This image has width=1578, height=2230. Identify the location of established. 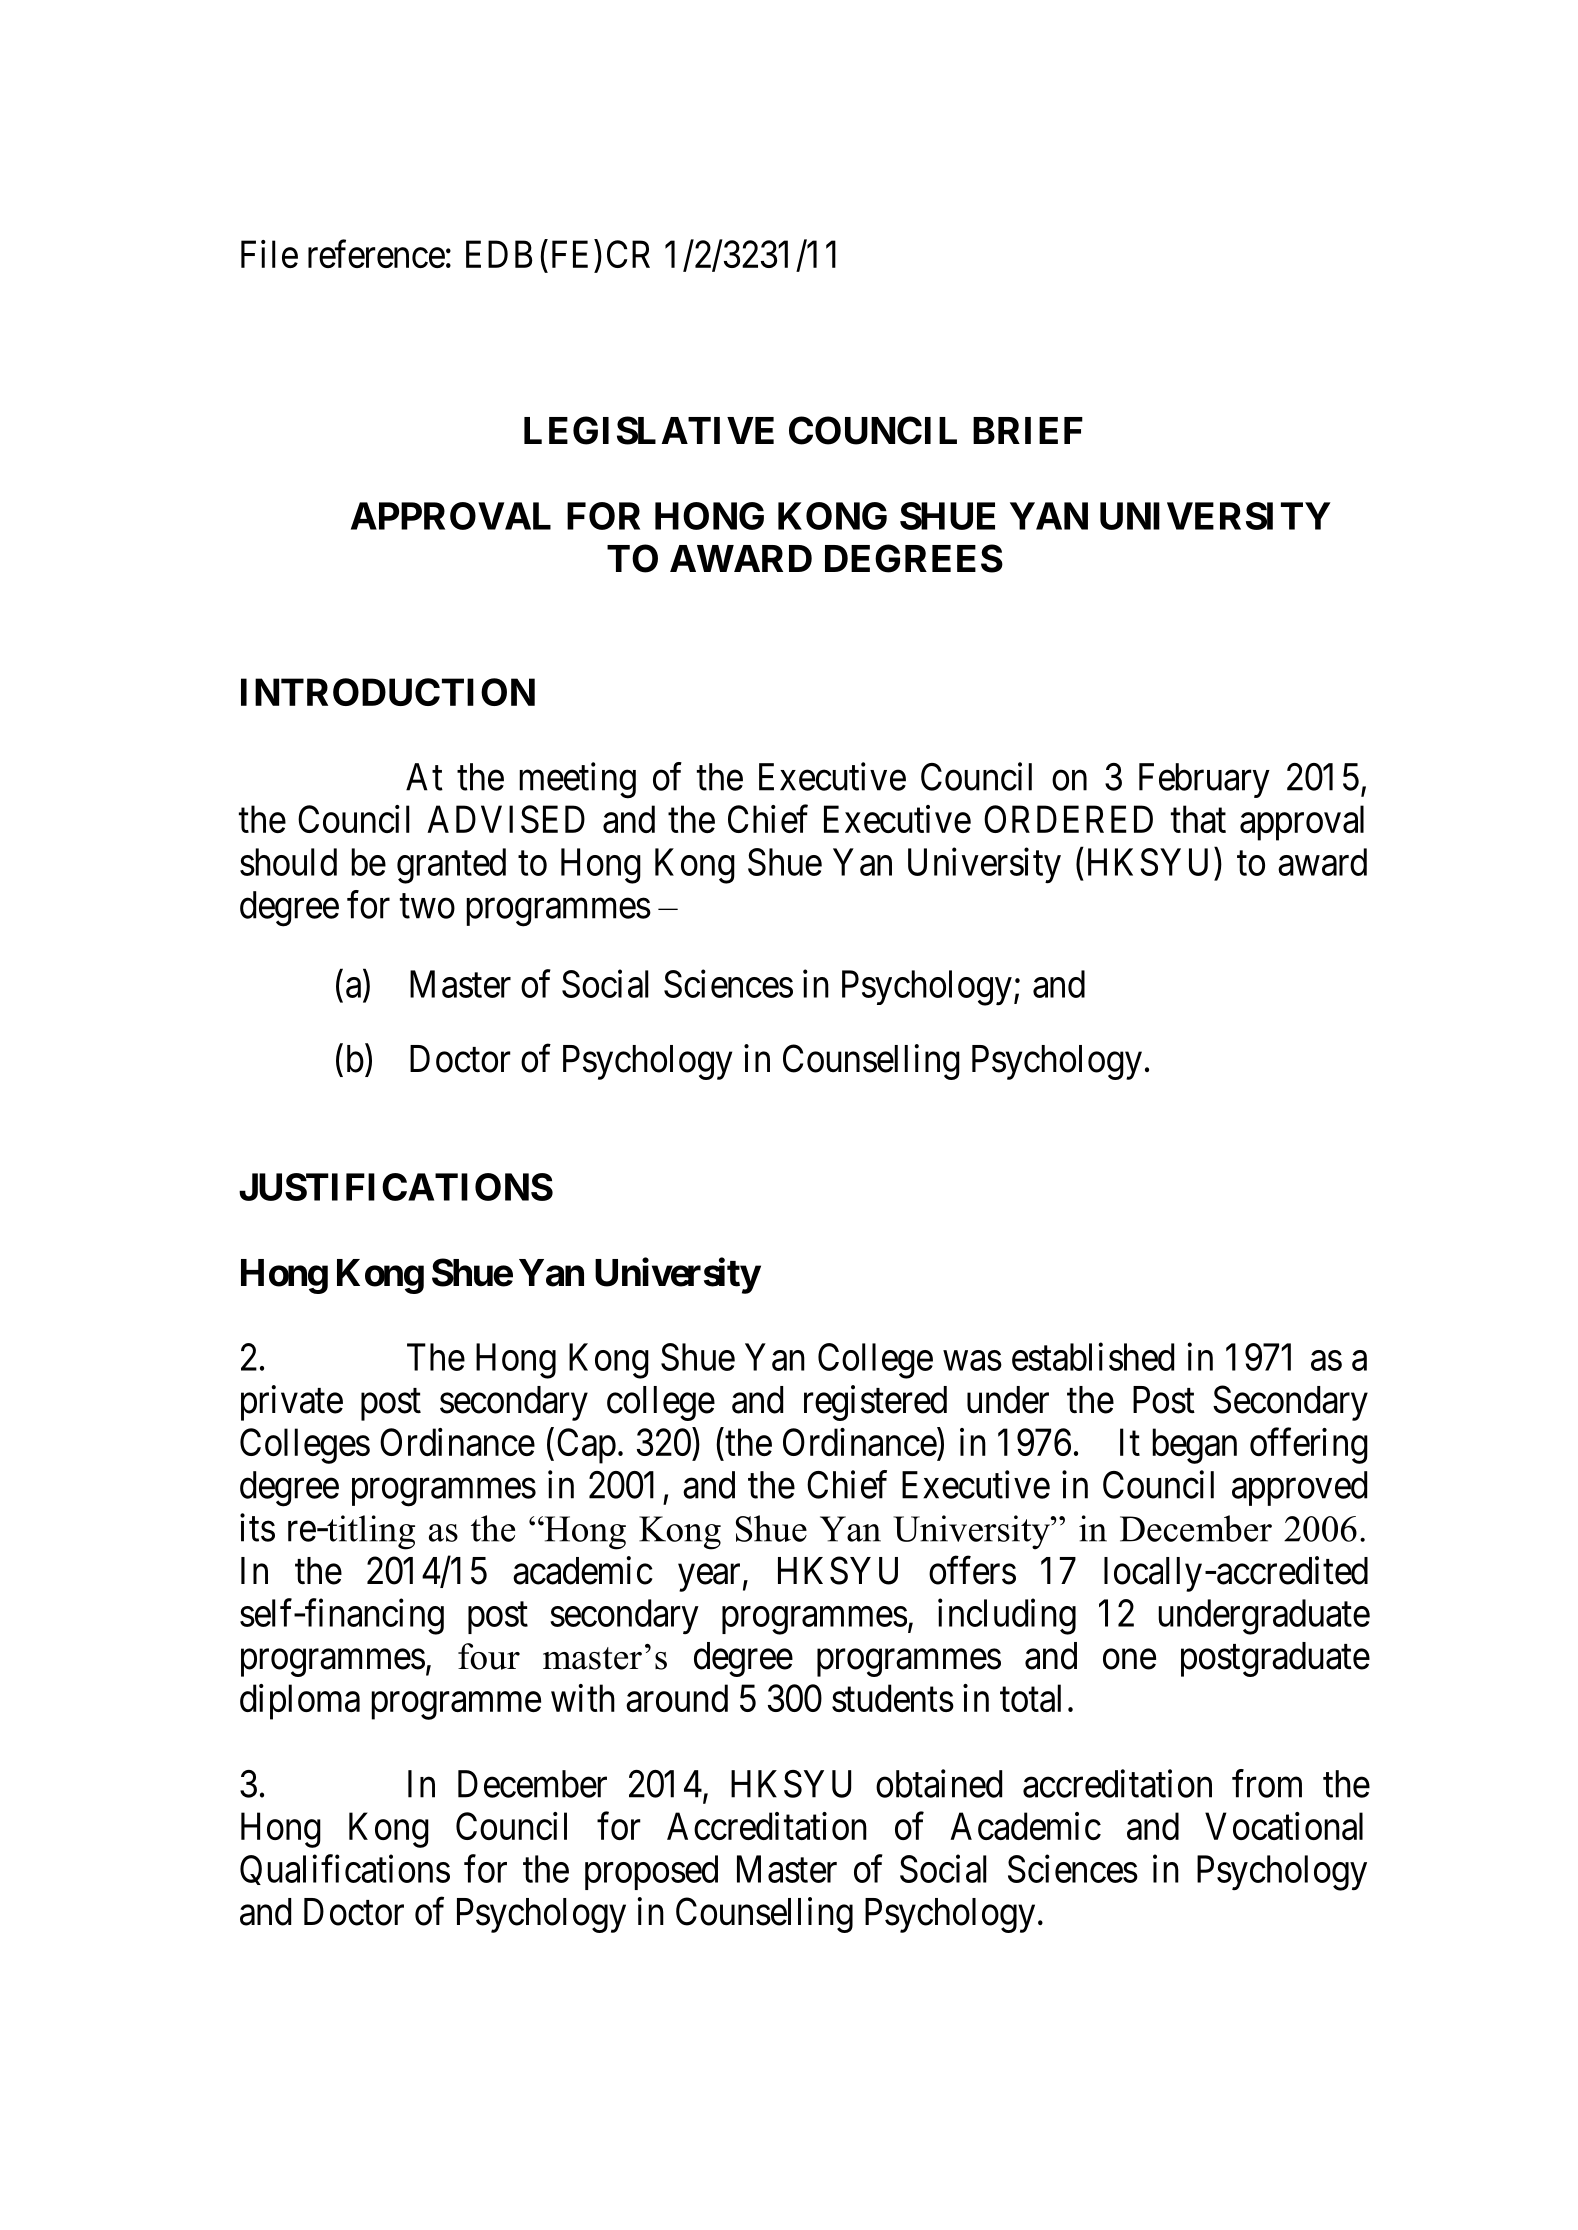
(1093, 1357).
